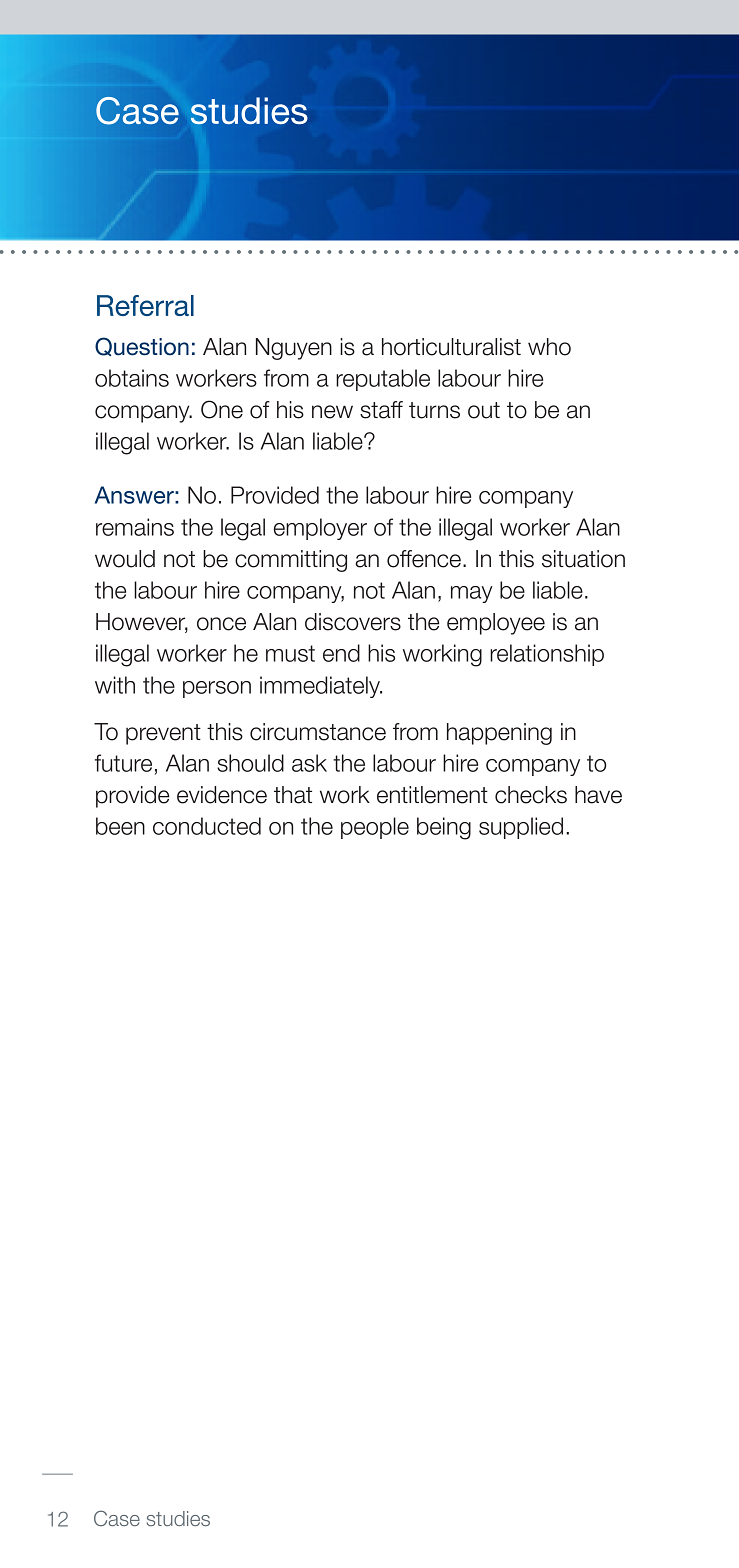 The image size is (739, 1568). What do you see at coordinates (583, 559) in the page?
I see `situation` at bounding box center [583, 559].
